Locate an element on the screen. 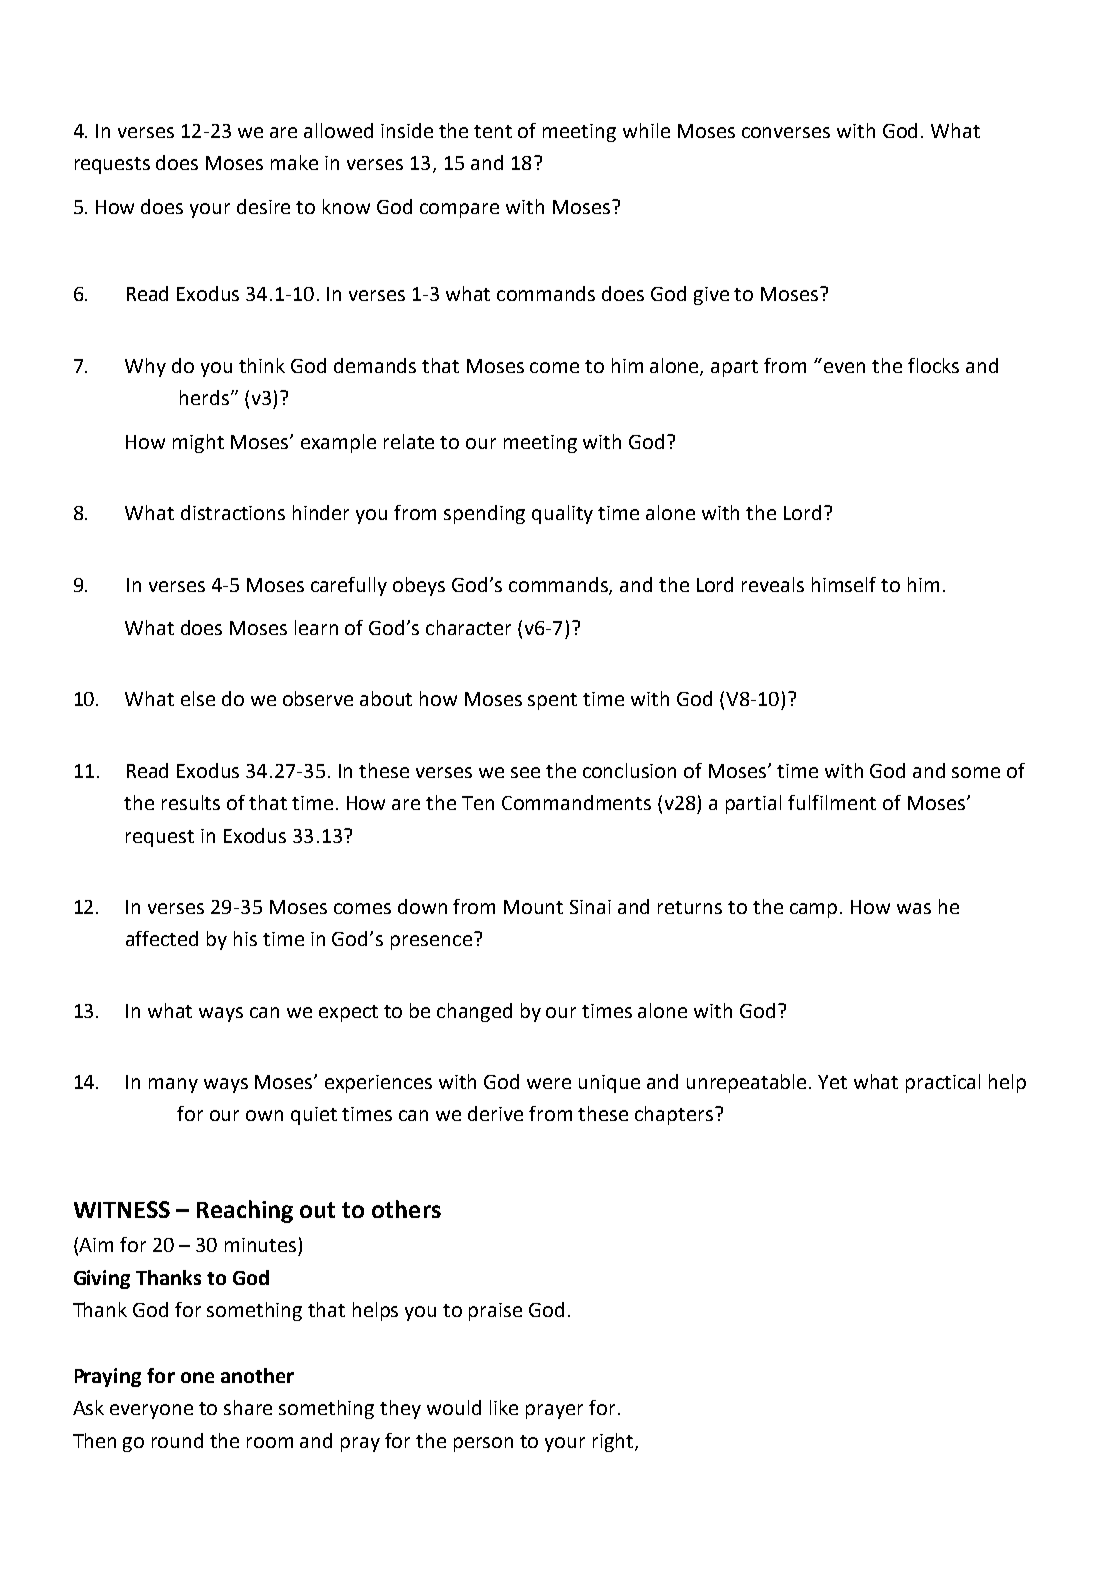 The width and height of the screenshot is (1111, 1572). desire is located at coordinates (263, 206).
